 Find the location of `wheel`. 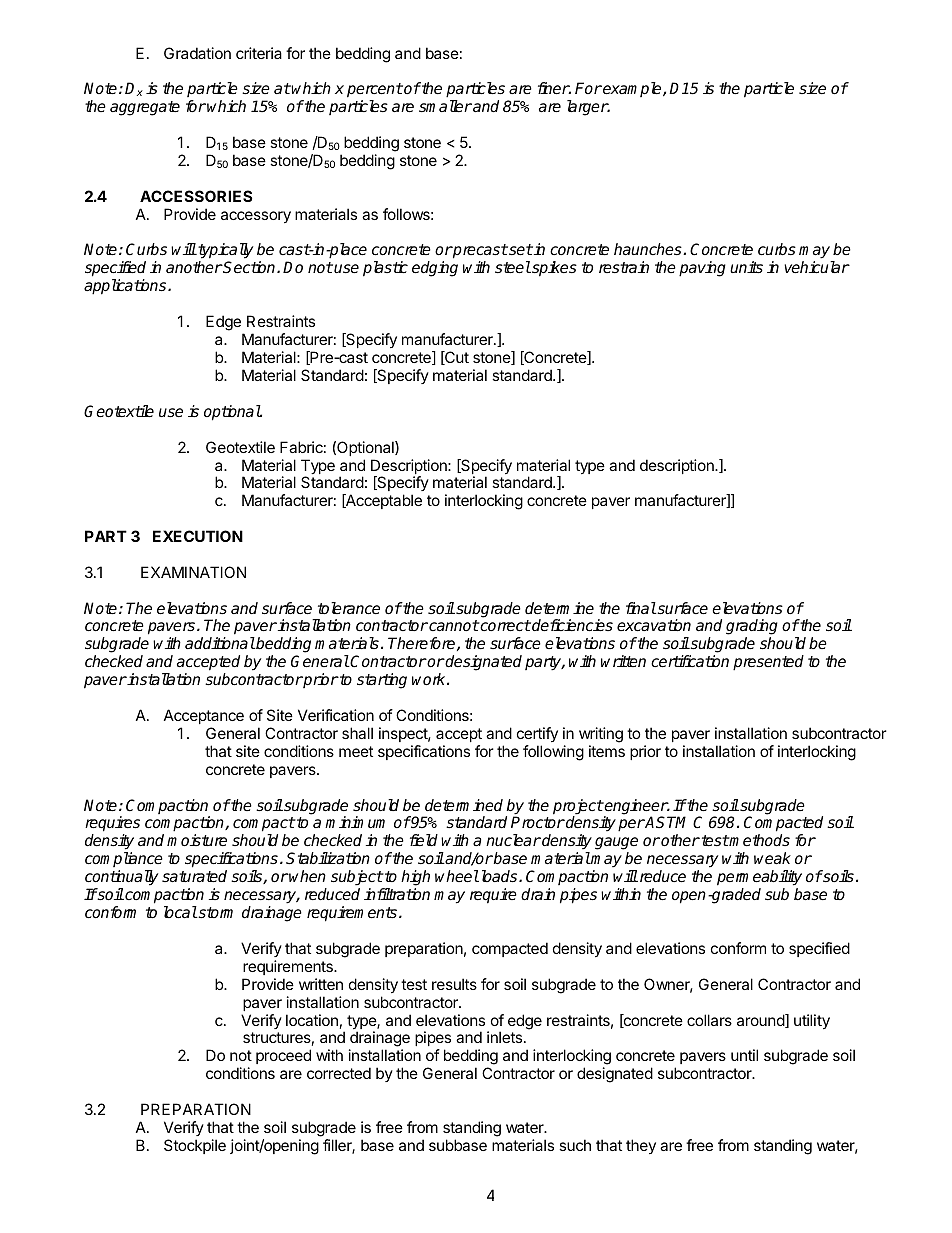

wheel is located at coordinates (457, 876).
